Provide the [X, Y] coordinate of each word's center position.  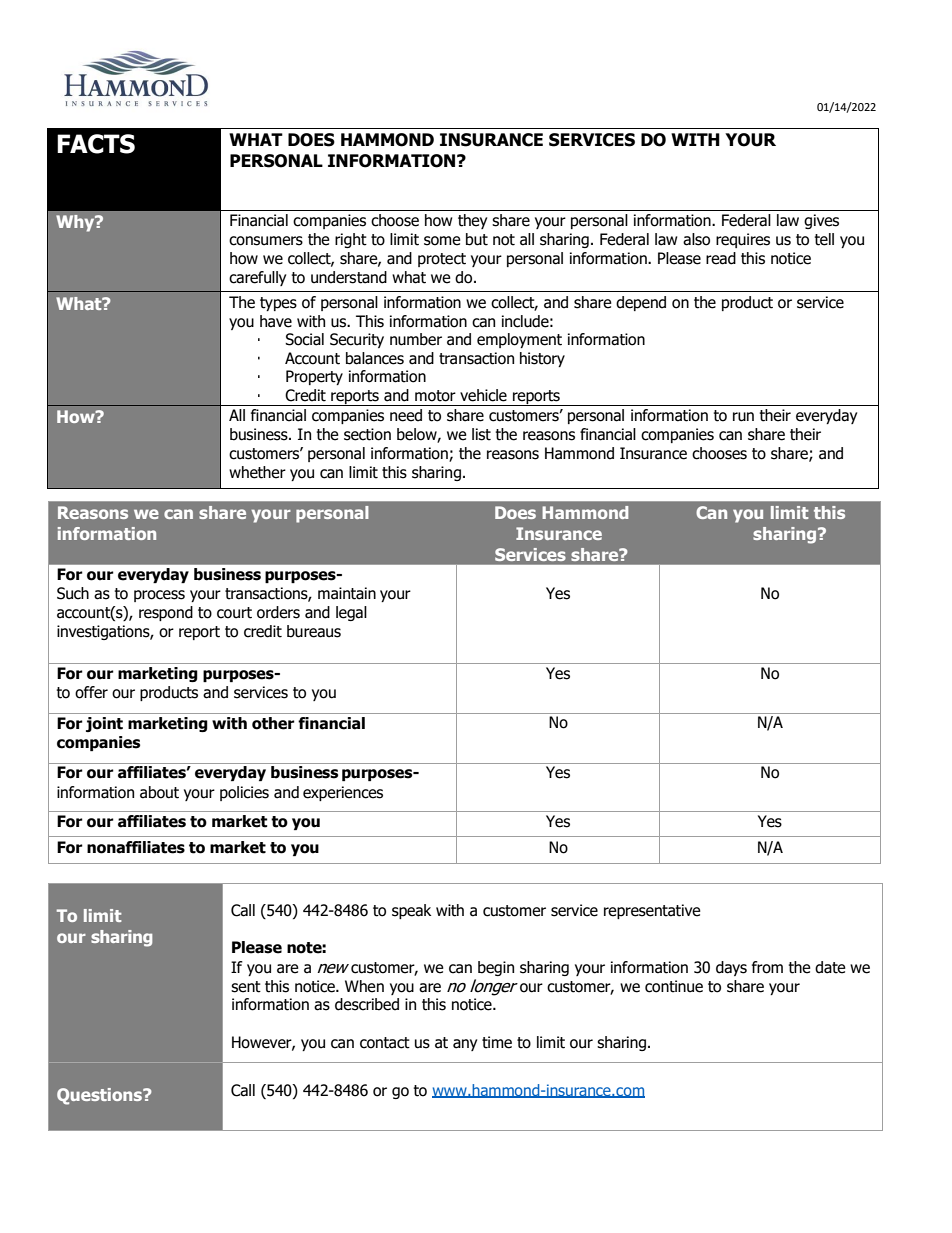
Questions [100, 1096]
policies [244, 793]
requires [743, 240]
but [477, 239]
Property [314, 377]
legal [351, 613]
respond [166, 613]
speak [411, 911]
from [767, 967]
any [465, 1045]
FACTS [96, 144]
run [743, 417]
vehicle [483, 395]
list [481, 434]
